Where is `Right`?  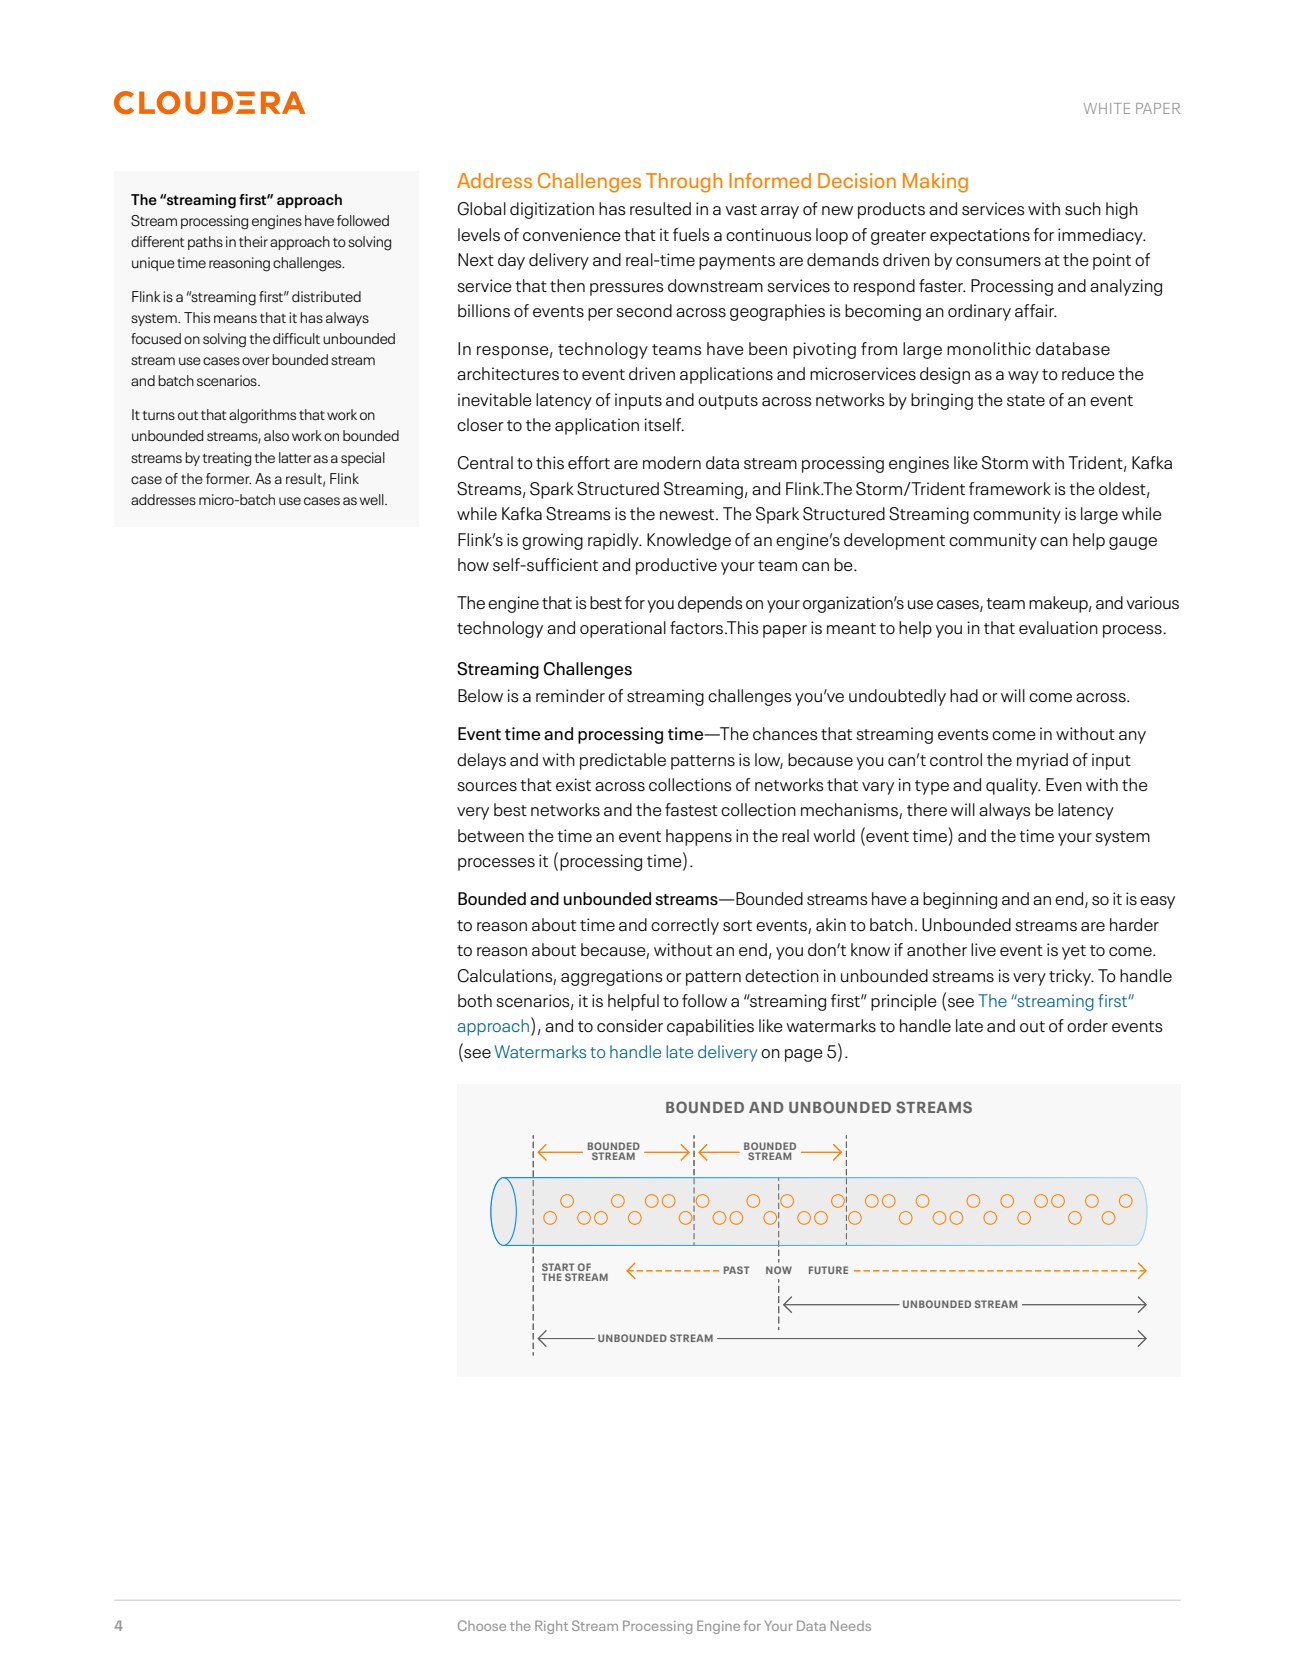 Right is located at coordinates (551, 1627).
